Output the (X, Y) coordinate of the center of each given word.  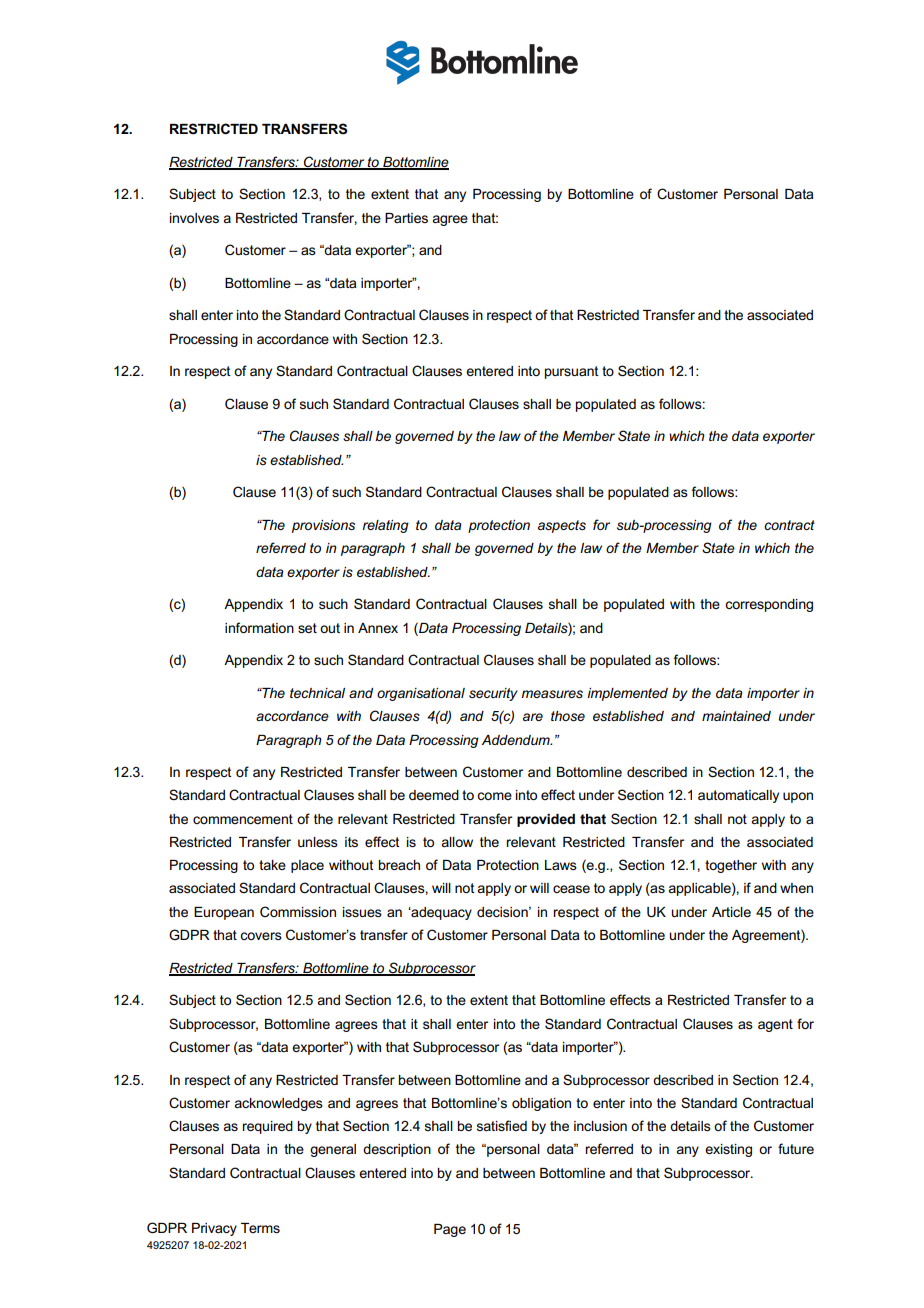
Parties (406, 218)
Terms (260, 1228)
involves (194, 218)
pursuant (572, 372)
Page (450, 1230)
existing (728, 1150)
